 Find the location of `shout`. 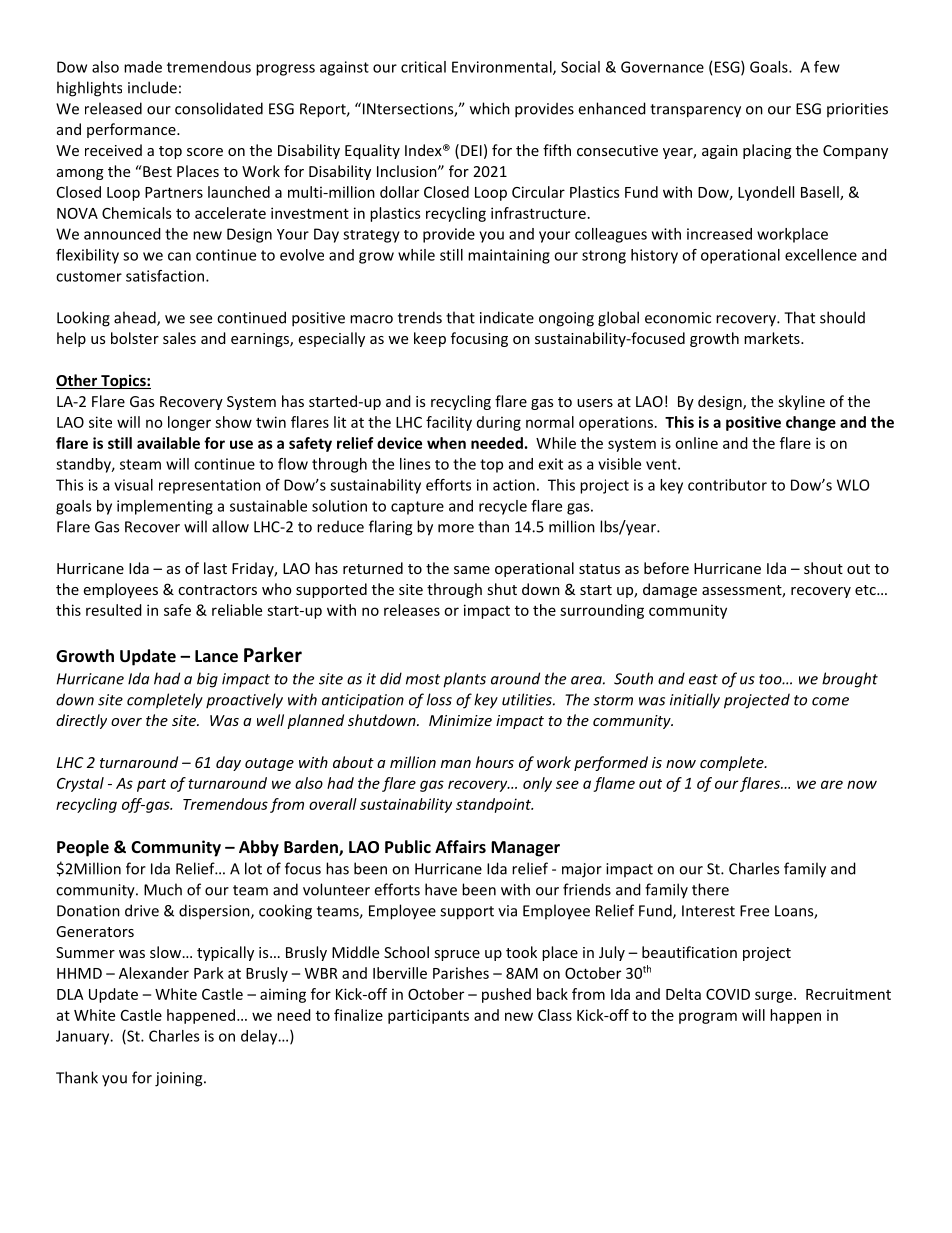

shout is located at coordinates (823, 568).
